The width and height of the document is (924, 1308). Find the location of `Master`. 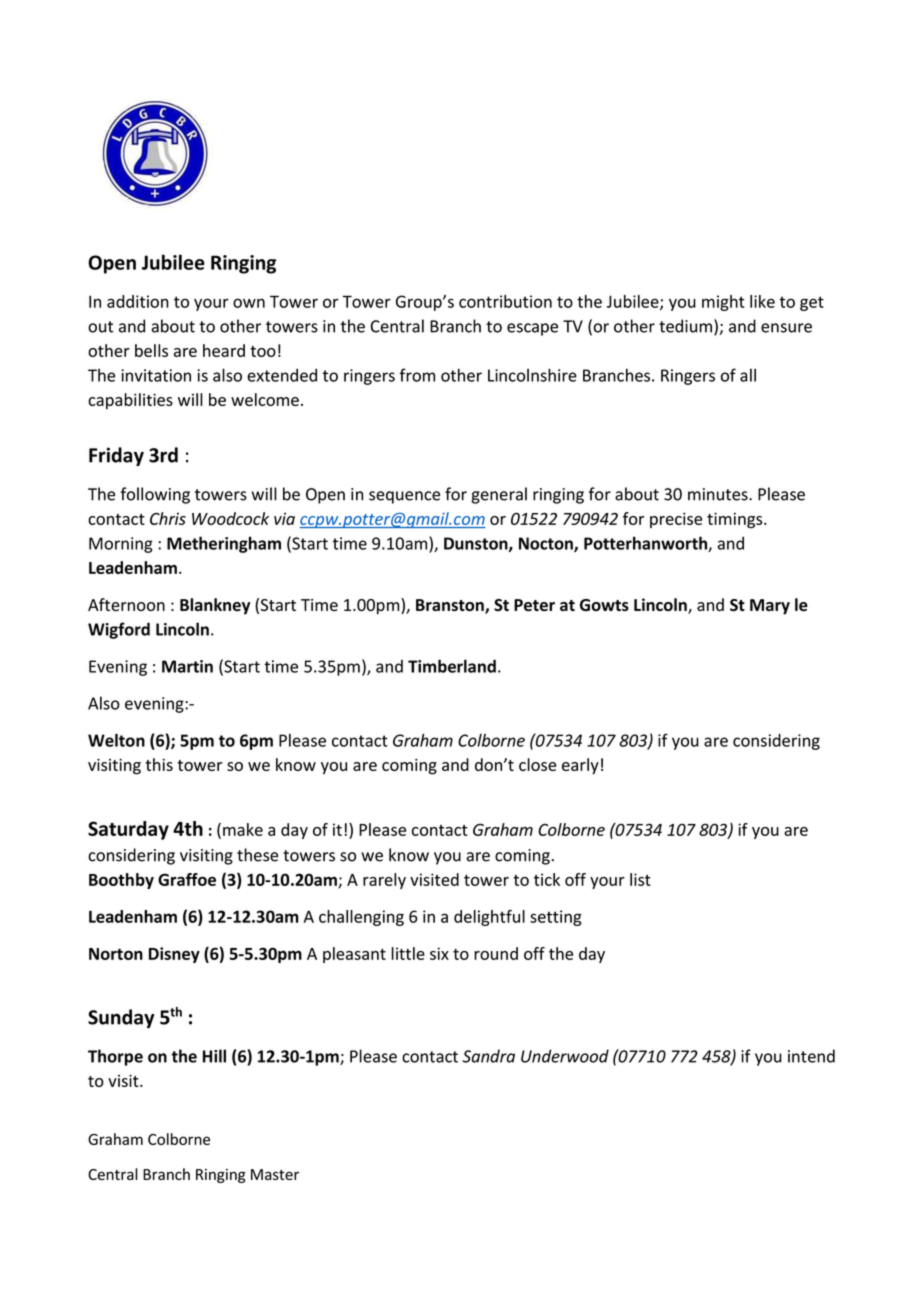

Master is located at coordinates (275, 1174).
